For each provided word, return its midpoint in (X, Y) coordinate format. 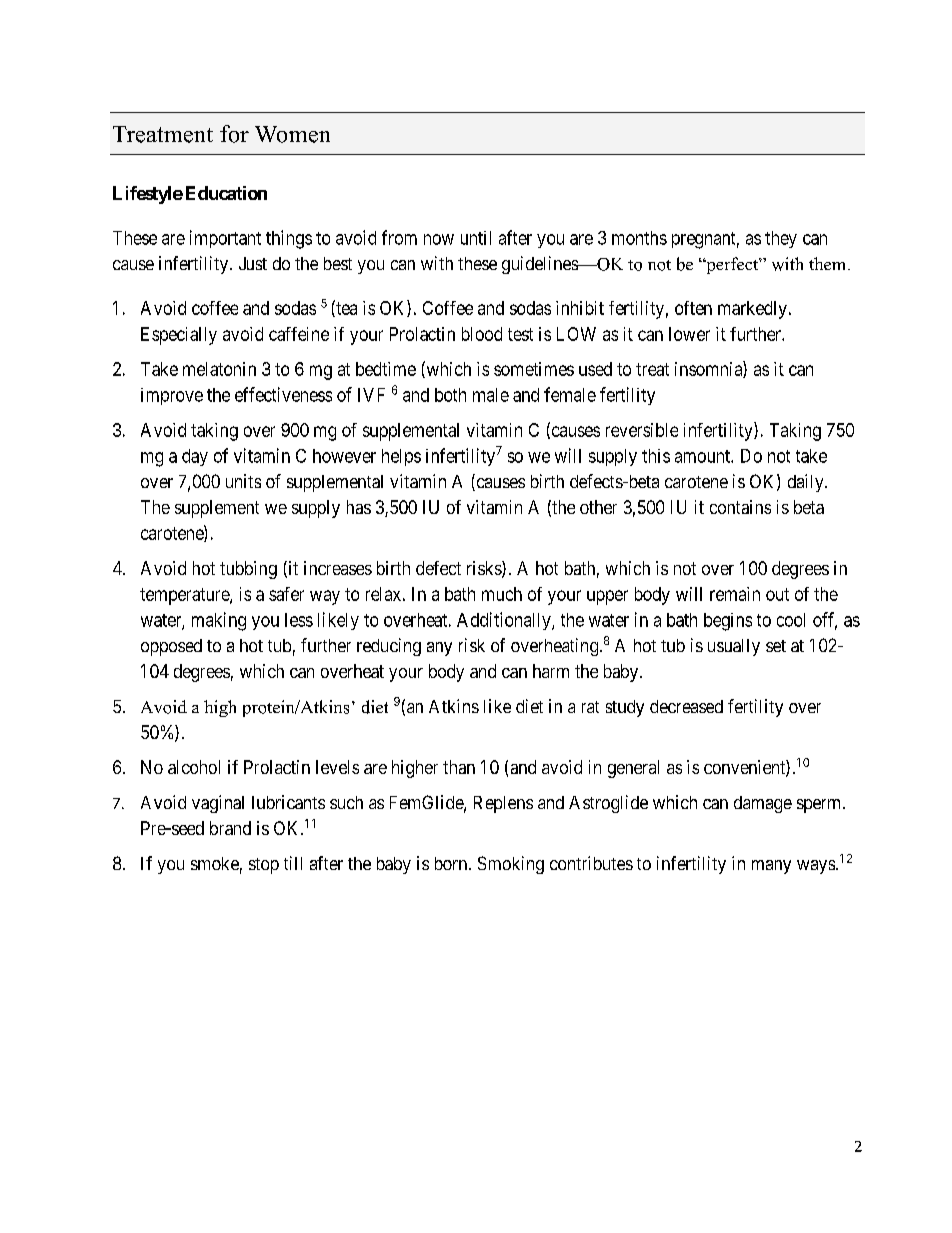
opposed (171, 647)
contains (740, 507)
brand (230, 828)
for (234, 134)
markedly (752, 310)
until (476, 238)
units (243, 481)
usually (734, 647)
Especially (179, 336)
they (781, 239)
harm (551, 671)
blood (482, 334)
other (598, 507)
